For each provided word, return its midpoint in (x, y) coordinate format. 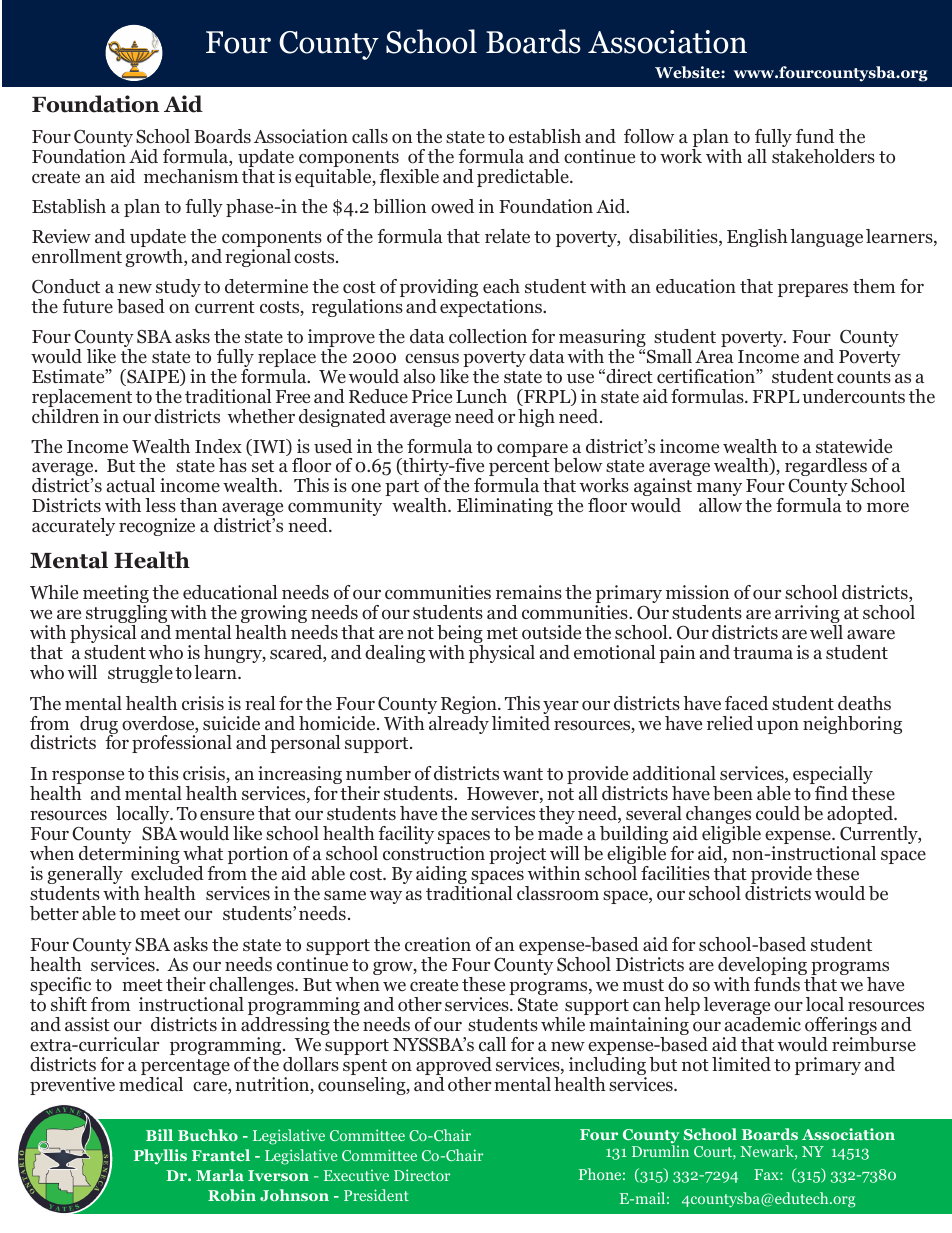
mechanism (191, 176)
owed (452, 206)
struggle (140, 674)
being (460, 635)
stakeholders (823, 155)
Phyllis (160, 1157)
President (376, 1195)
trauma (763, 653)
